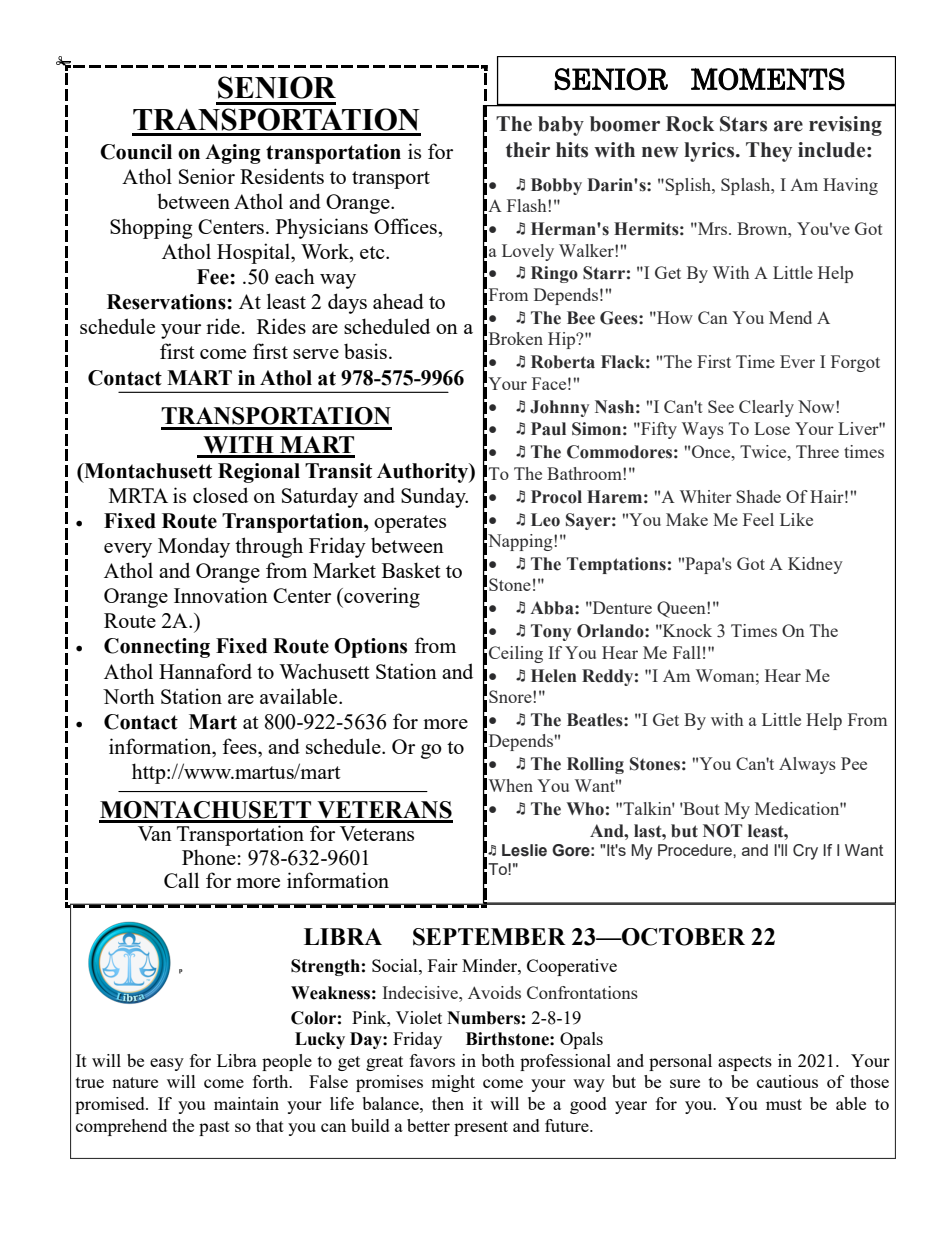  Describe the element at coordinates (682, 609) in the screenshot. I see `Queen` at that location.
